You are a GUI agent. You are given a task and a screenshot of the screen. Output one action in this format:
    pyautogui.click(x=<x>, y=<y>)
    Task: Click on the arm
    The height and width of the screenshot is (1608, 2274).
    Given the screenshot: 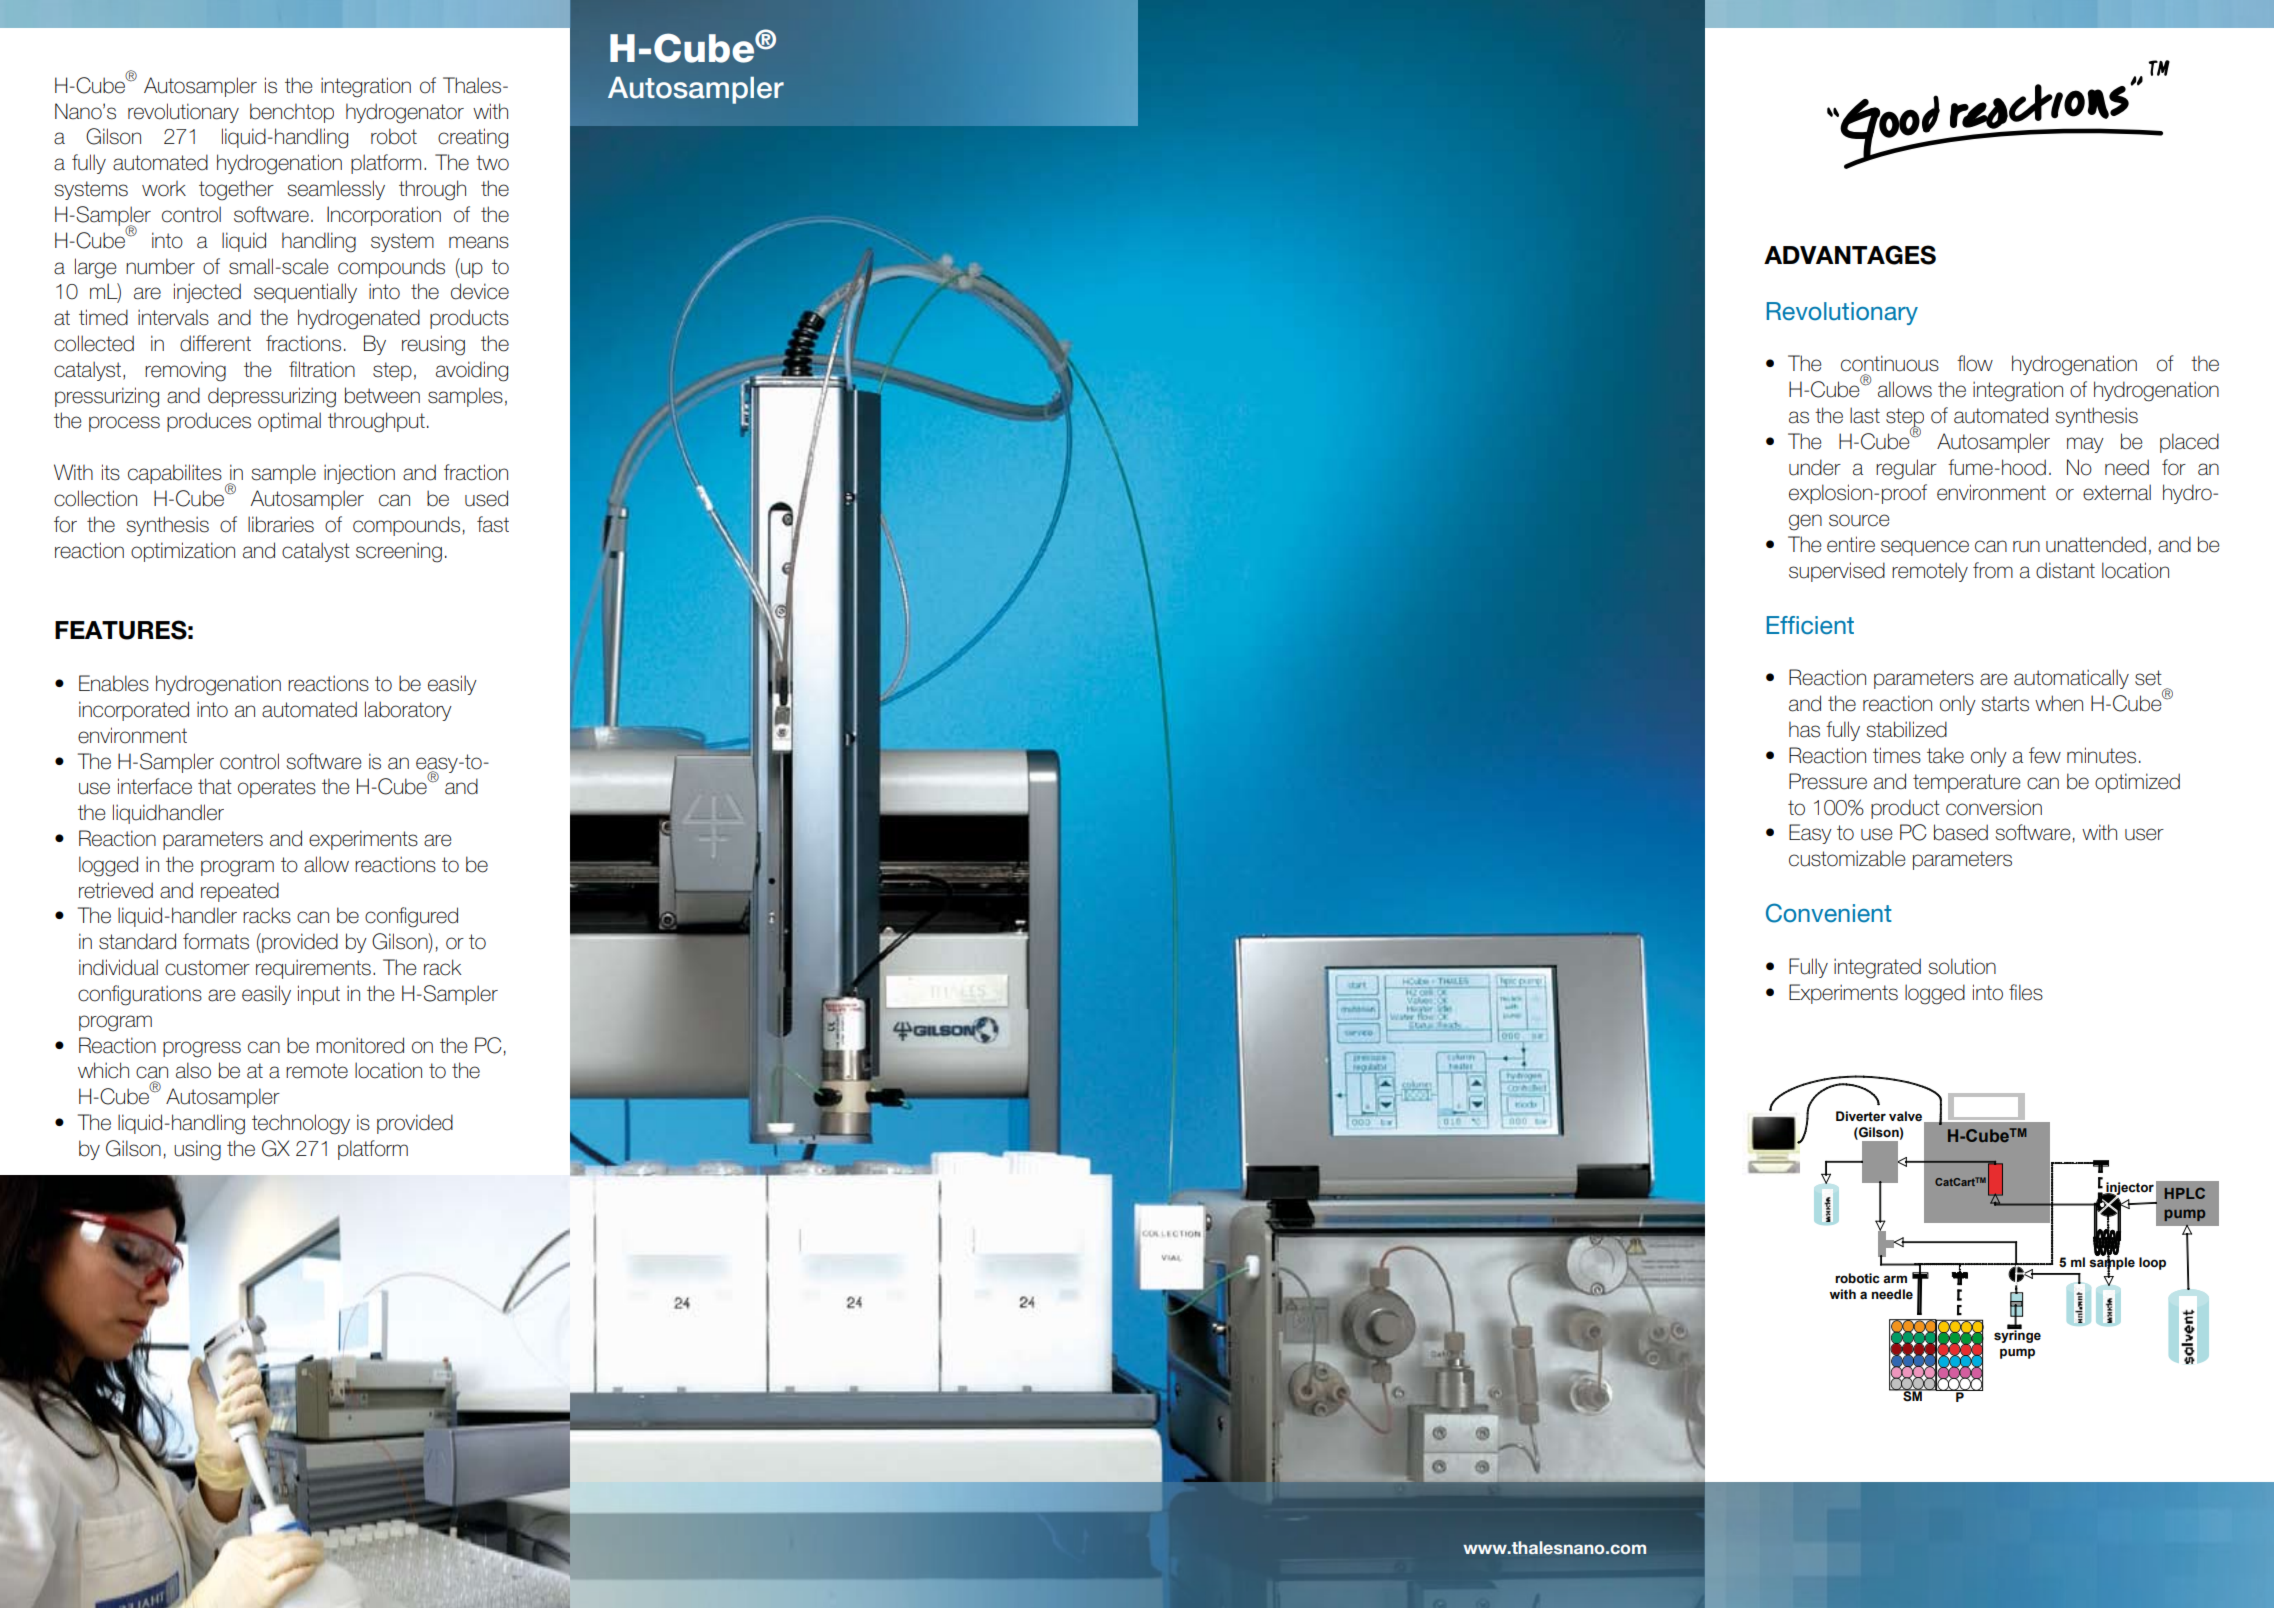 What is the action you would take?
    pyautogui.click(x=1895, y=1279)
